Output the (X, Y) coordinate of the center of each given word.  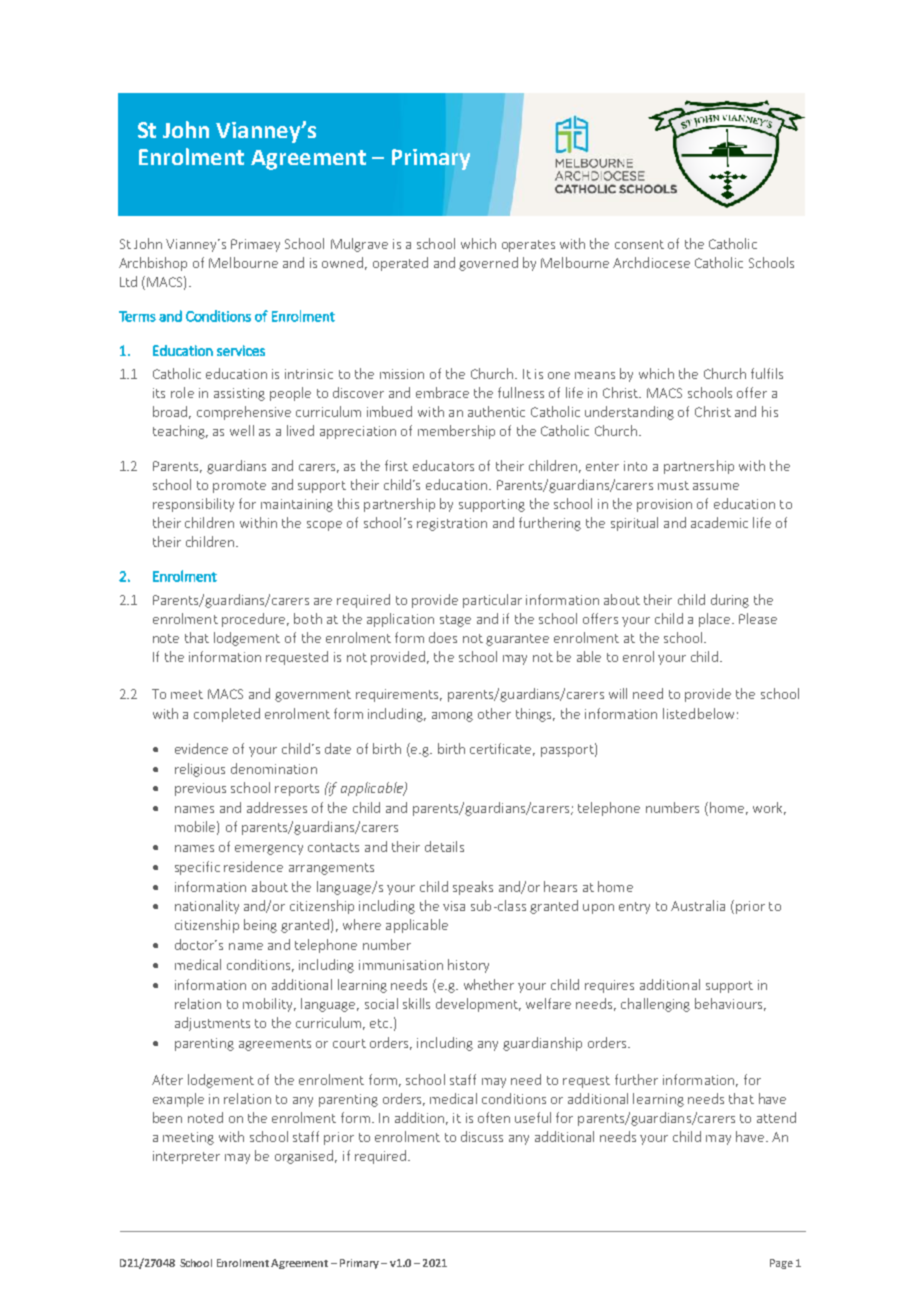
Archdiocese (651, 262)
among (452, 717)
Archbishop (153, 264)
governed (488, 264)
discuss (482, 1136)
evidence (201, 748)
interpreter (186, 1157)
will (618, 693)
